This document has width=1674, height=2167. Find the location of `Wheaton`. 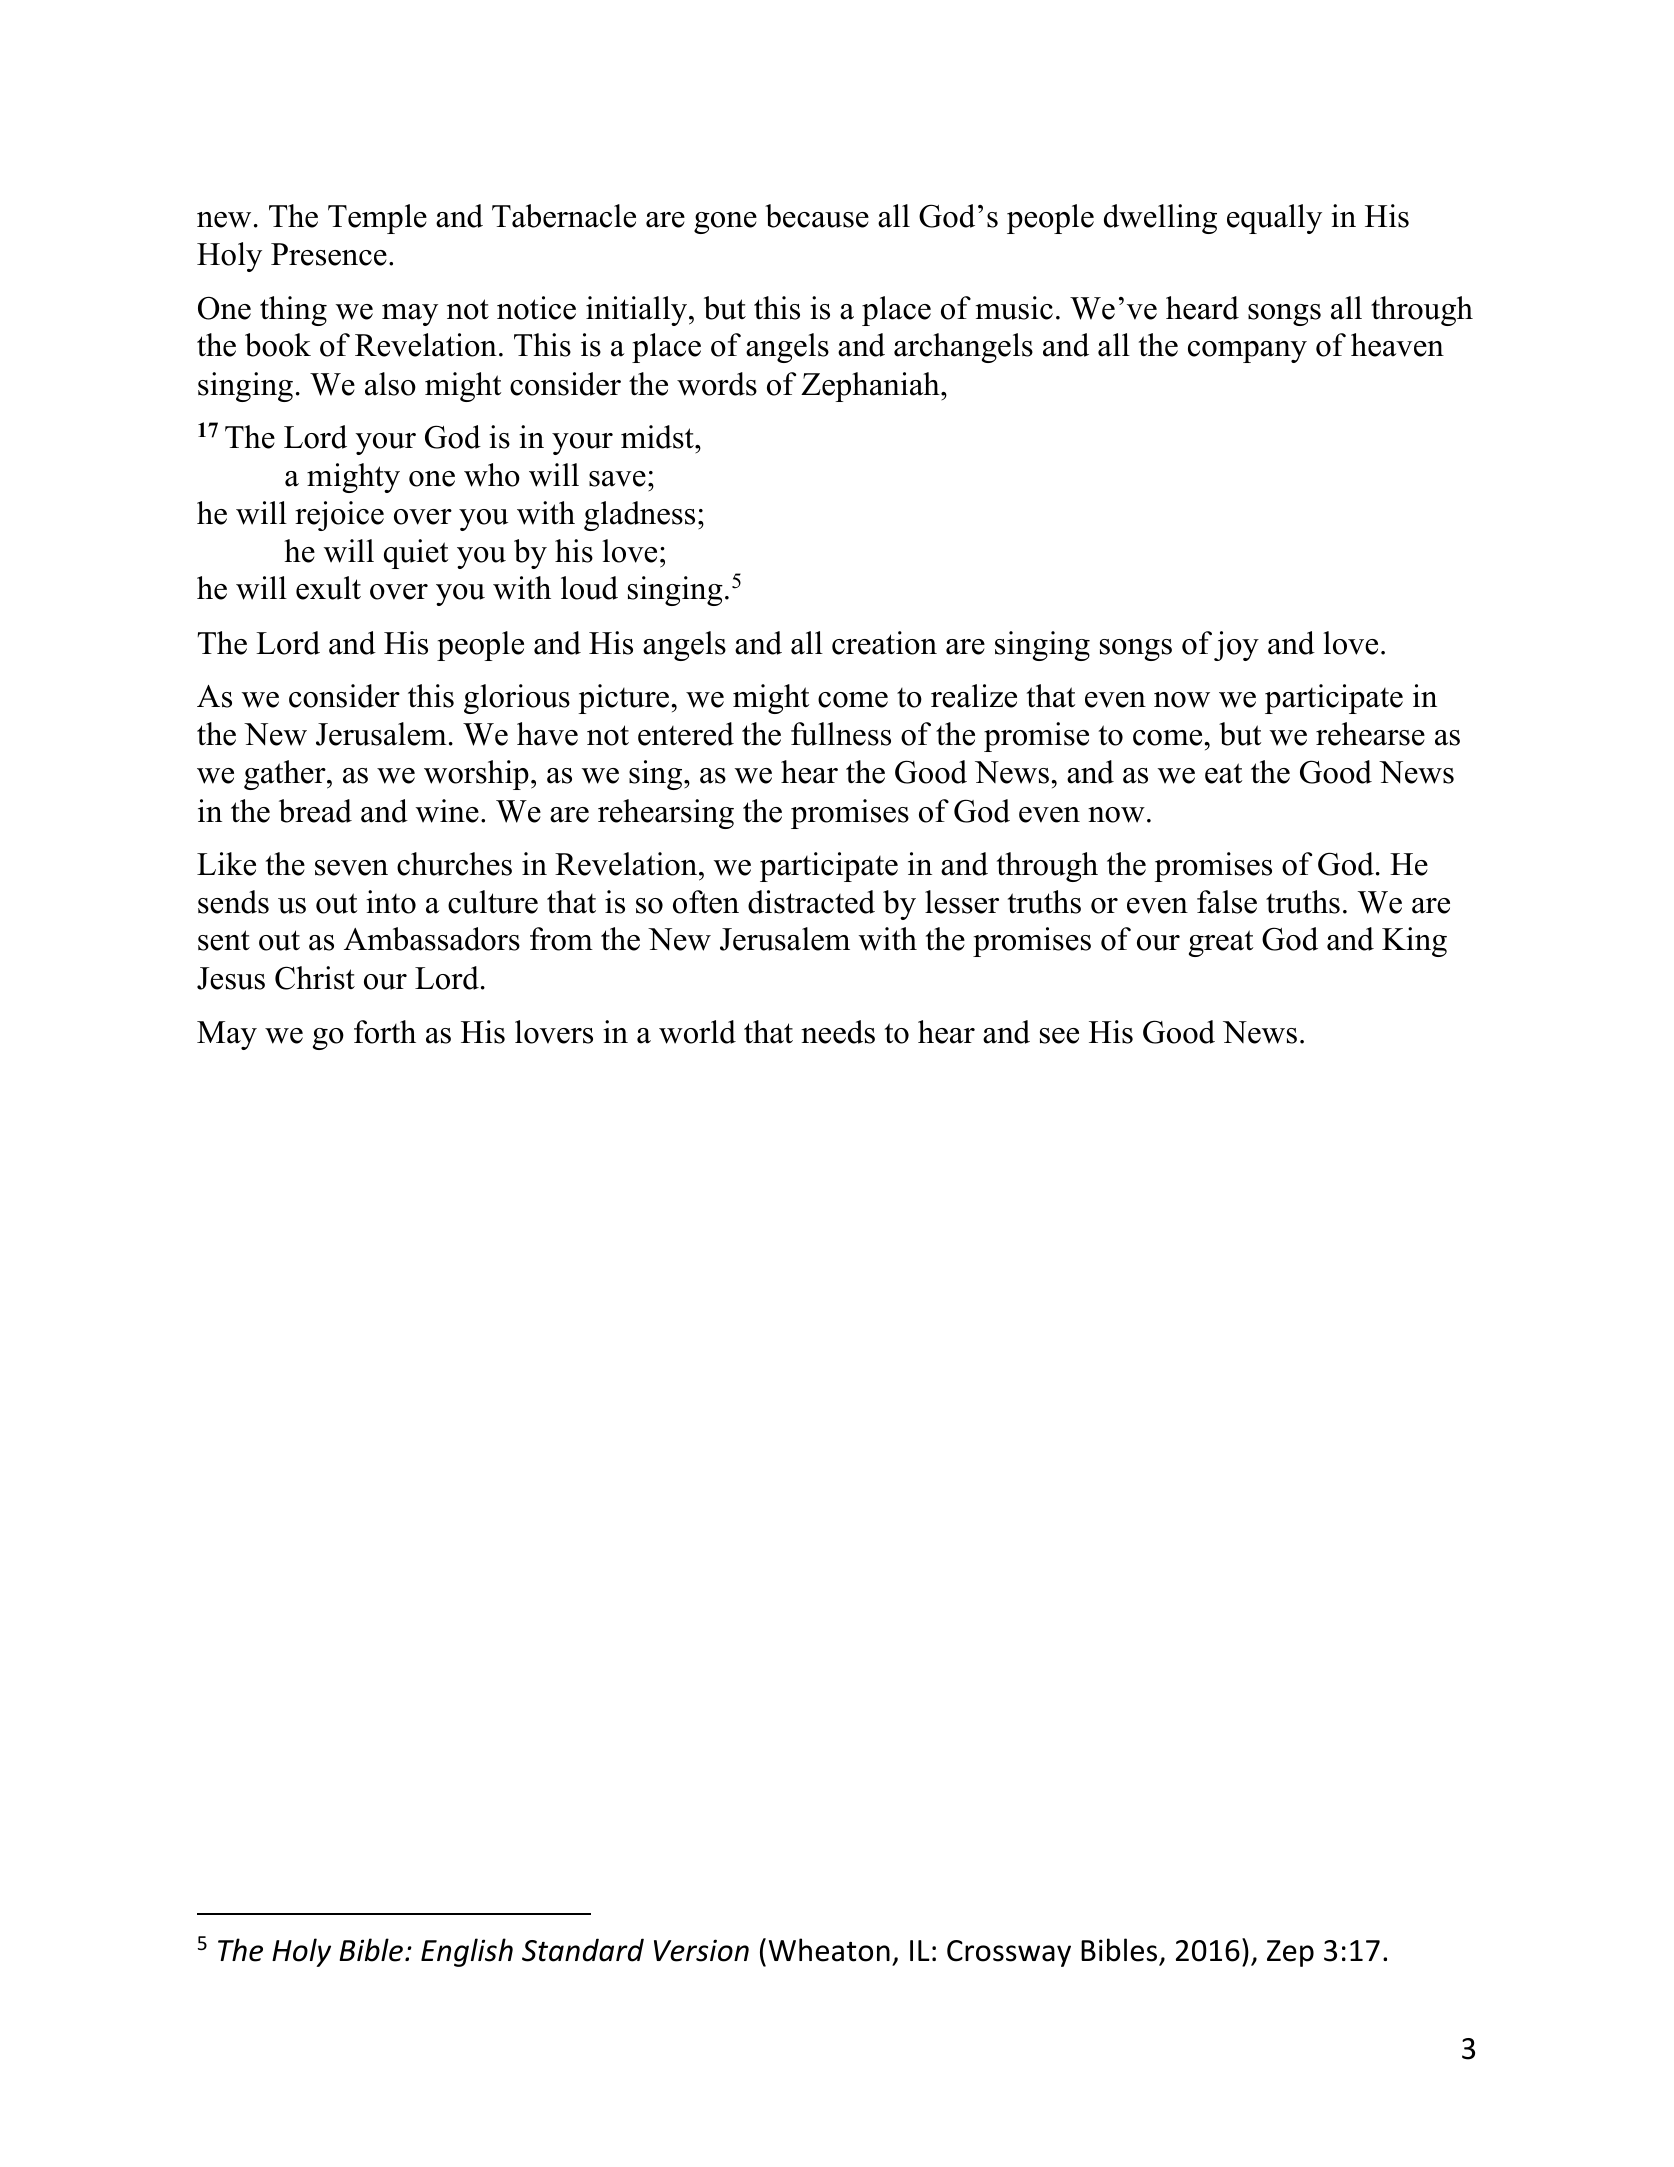

Wheaton is located at coordinates (829, 1950).
